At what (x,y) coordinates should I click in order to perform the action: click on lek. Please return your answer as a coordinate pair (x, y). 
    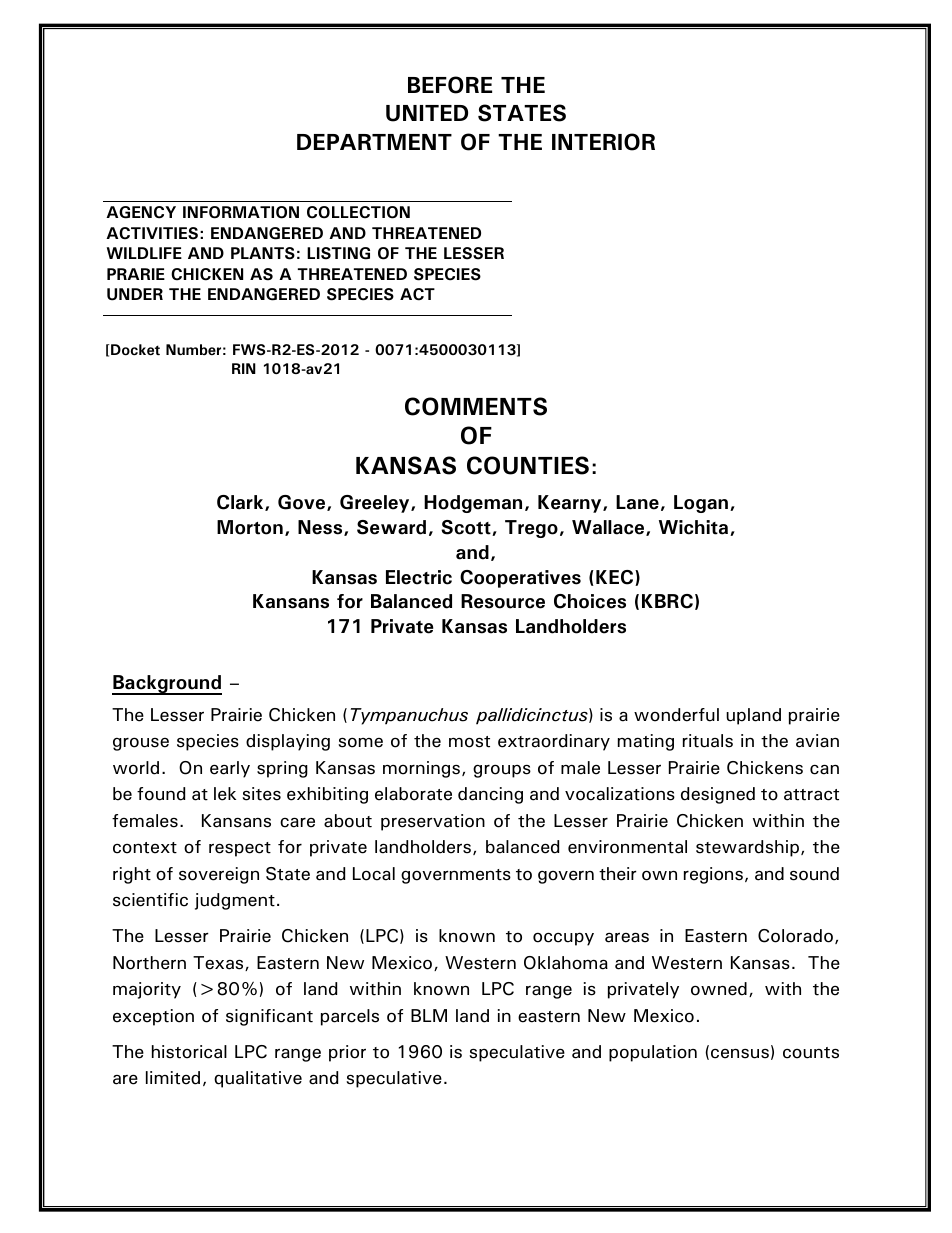
    Looking at the image, I should click on (225, 794).
